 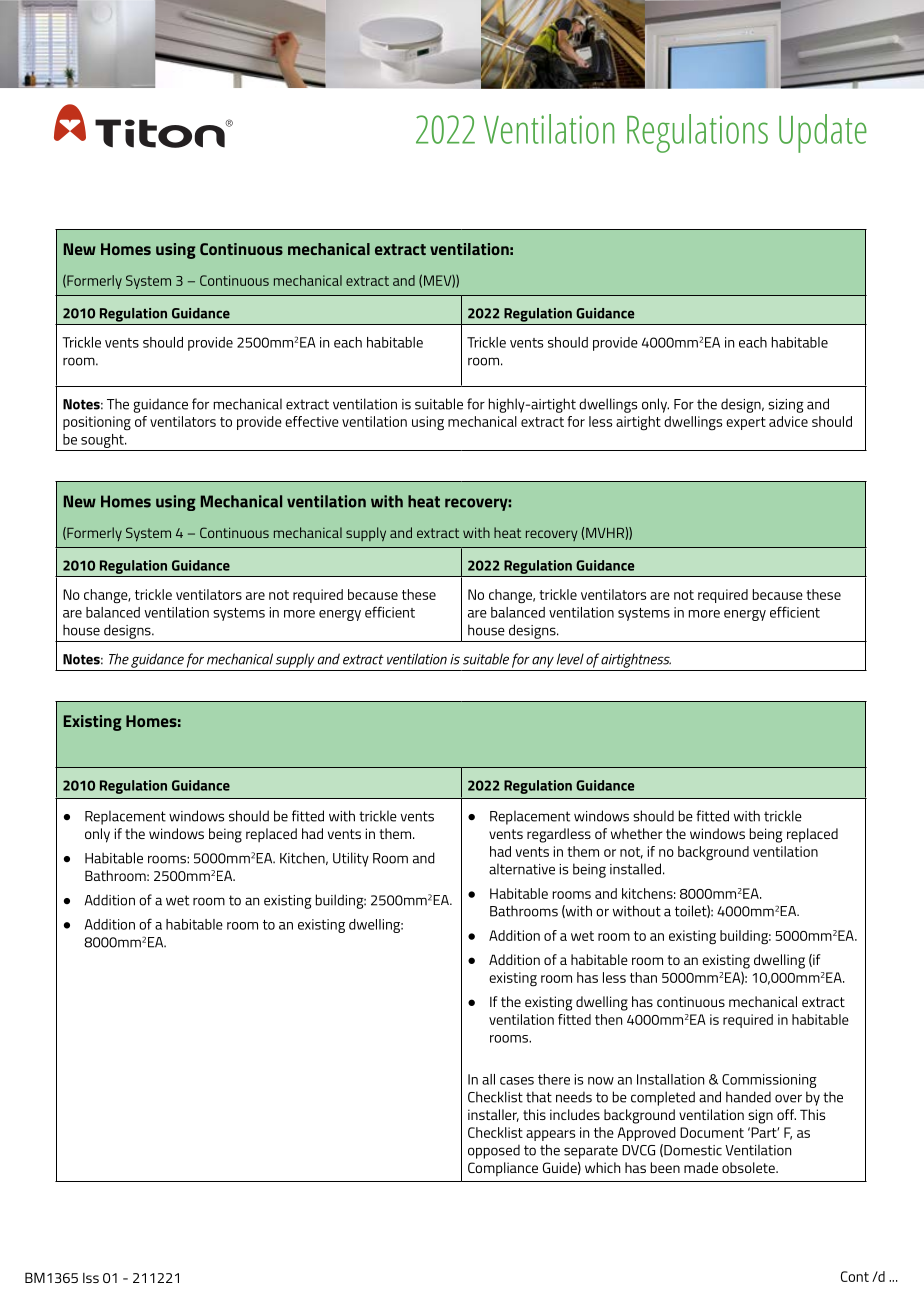 I want to click on effective, so click(x=312, y=421).
